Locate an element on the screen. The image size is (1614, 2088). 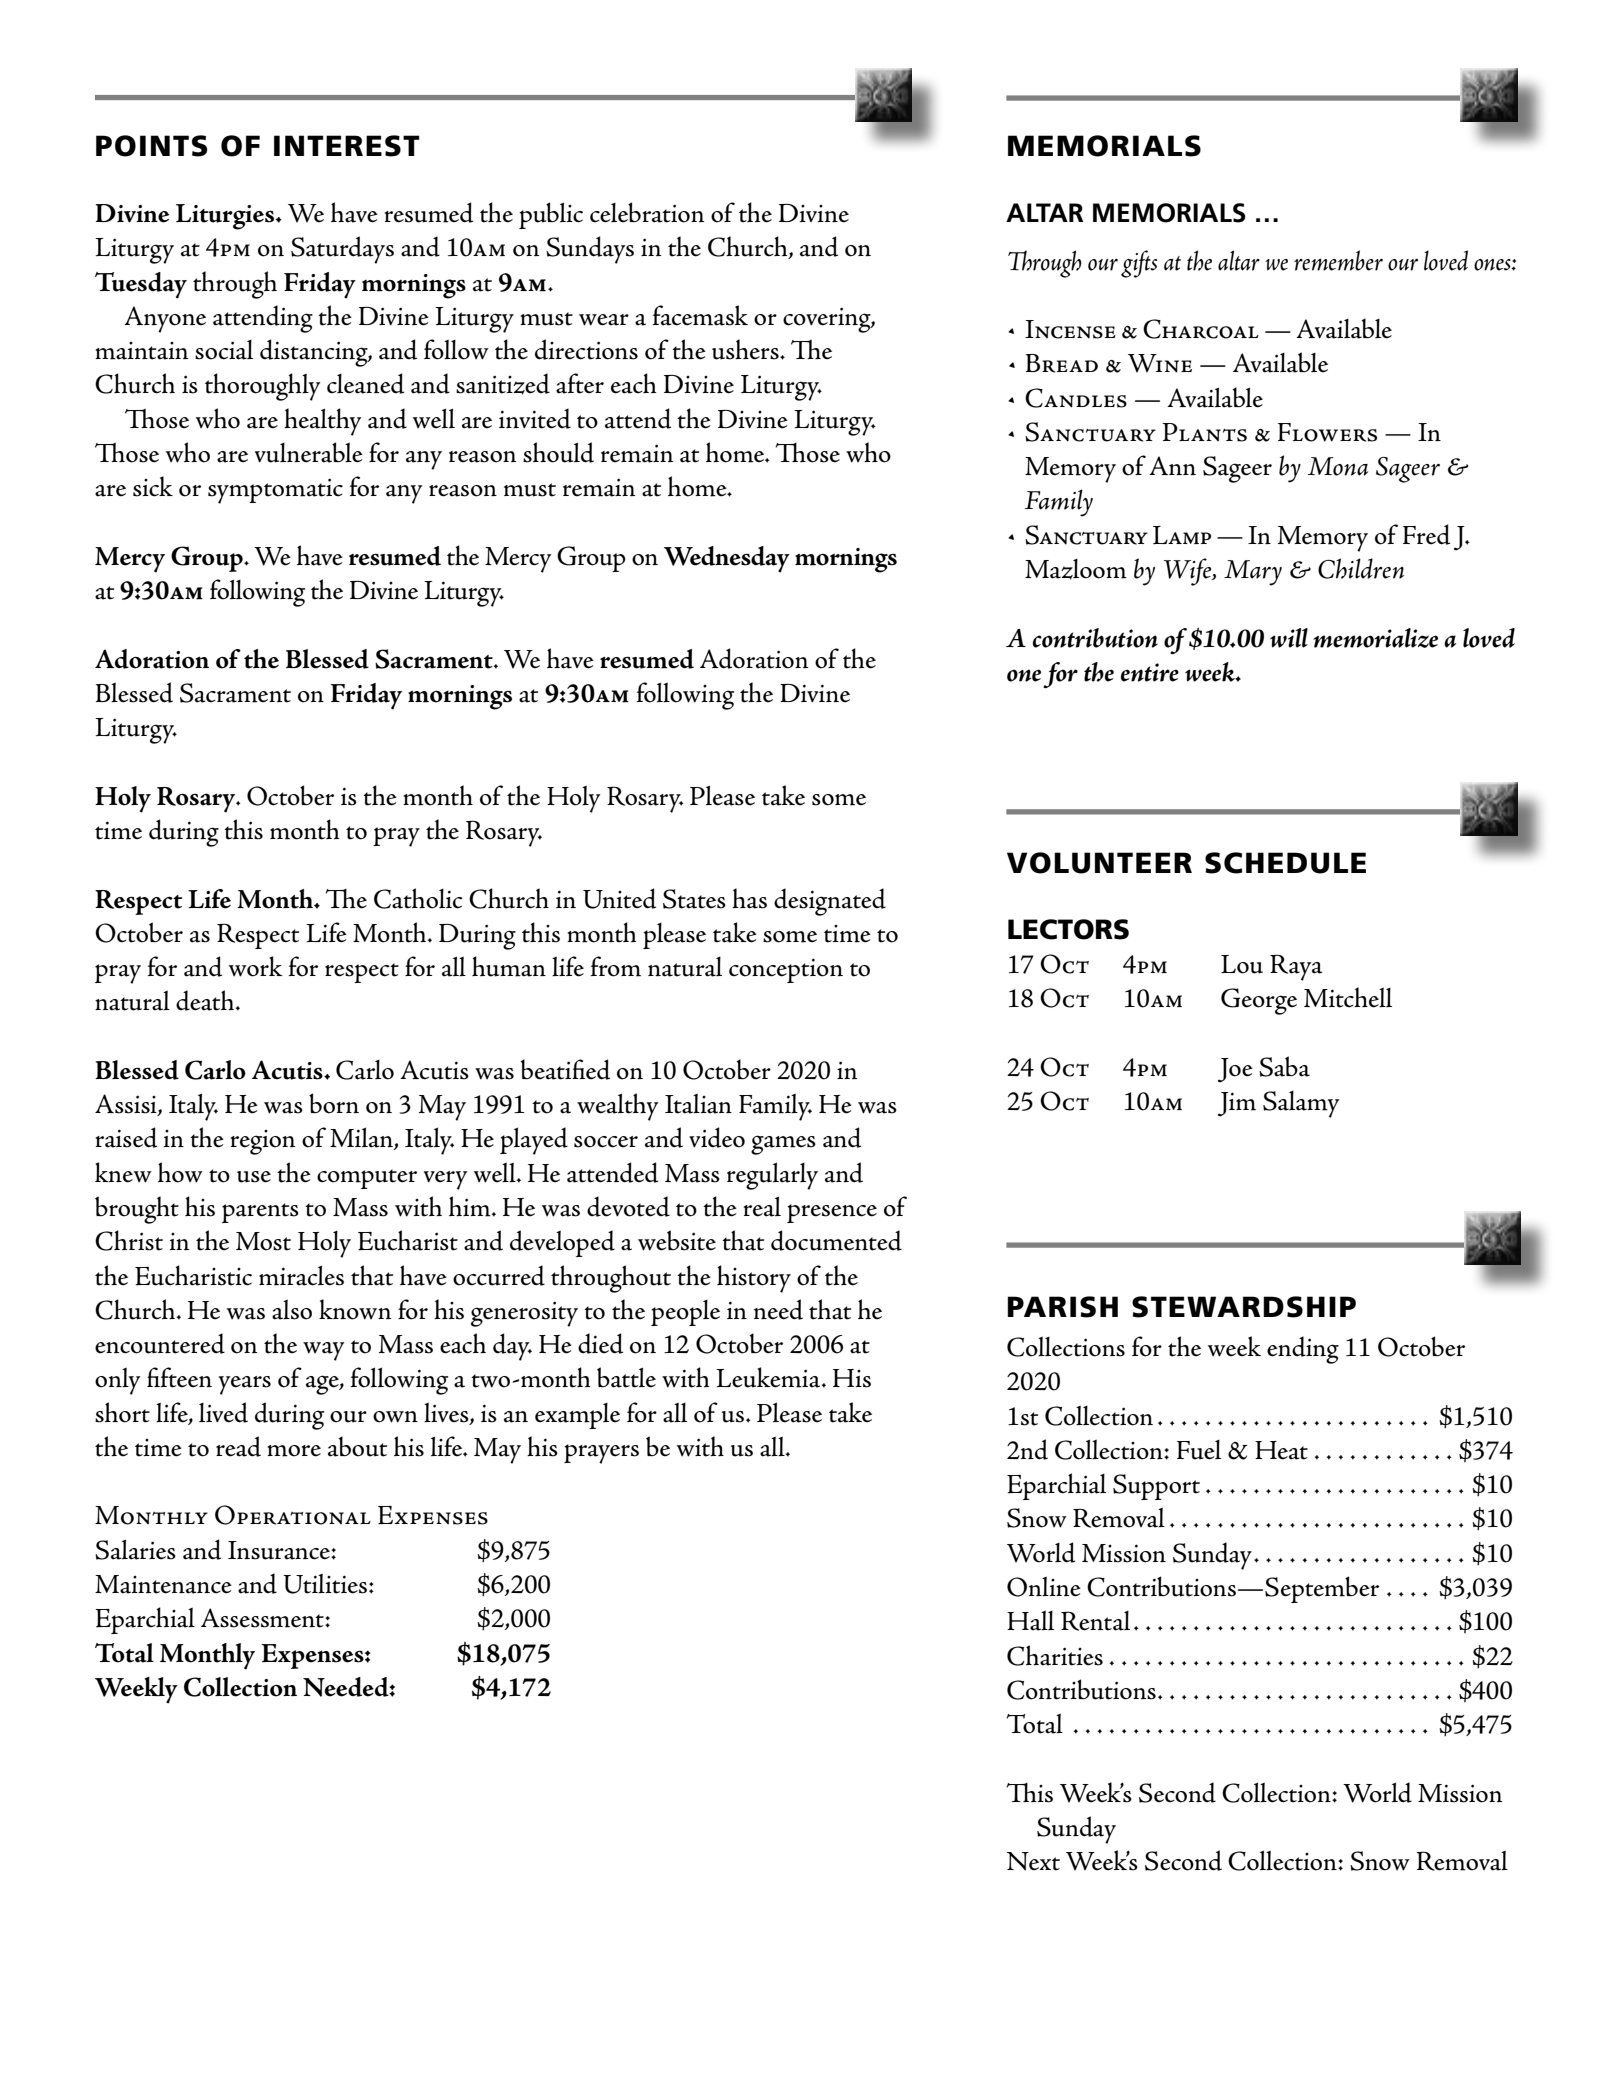
Assessment is located at coordinates (263, 1618).
